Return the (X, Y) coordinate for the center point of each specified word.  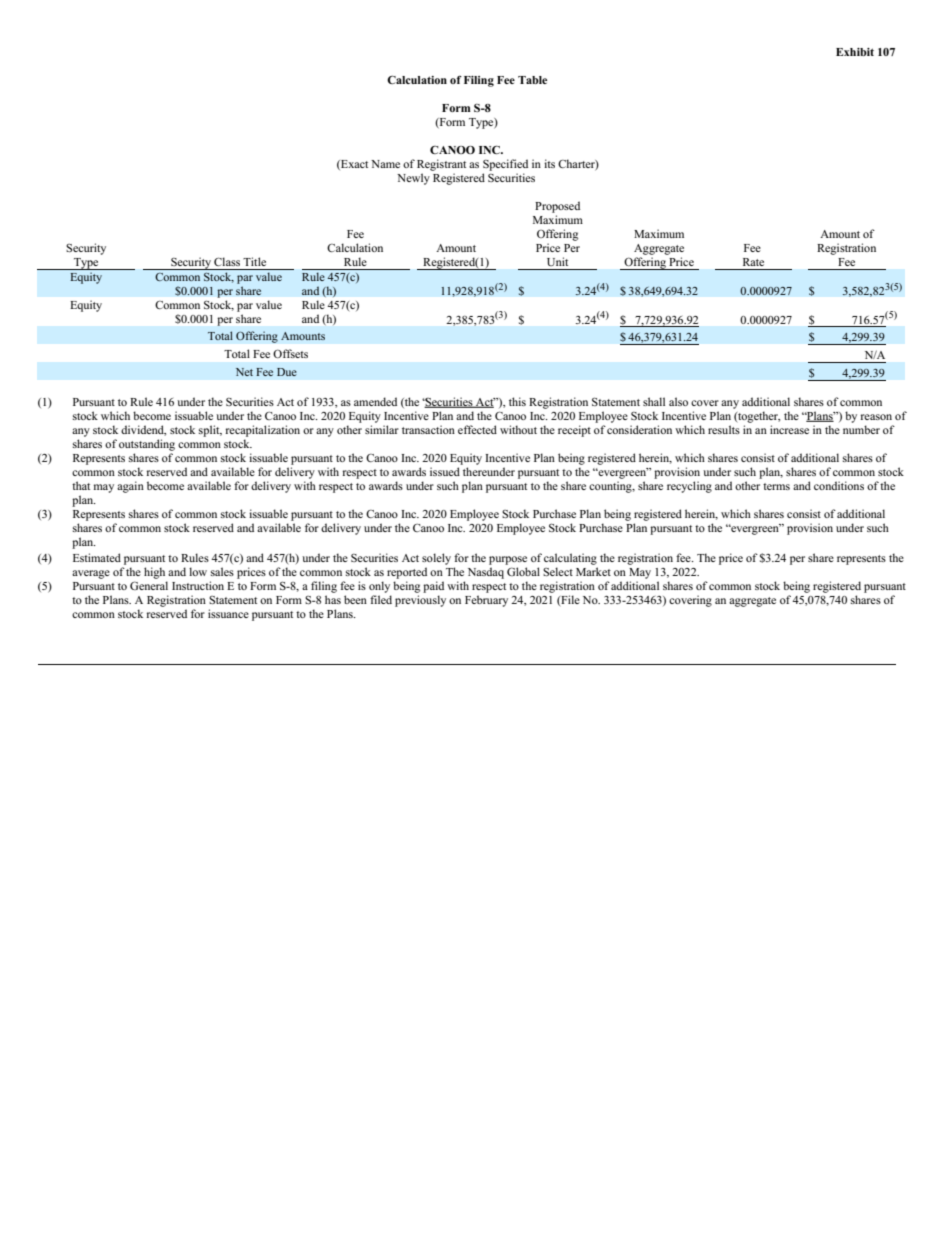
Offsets (290, 353)
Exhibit (855, 52)
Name (385, 164)
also (678, 401)
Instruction (198, 585)
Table (532, 80)
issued (445, 471)
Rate (753, 262)
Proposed (557, 207)
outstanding (147, 445)
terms (776, 486)
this (517, 401)
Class (227, 261)
